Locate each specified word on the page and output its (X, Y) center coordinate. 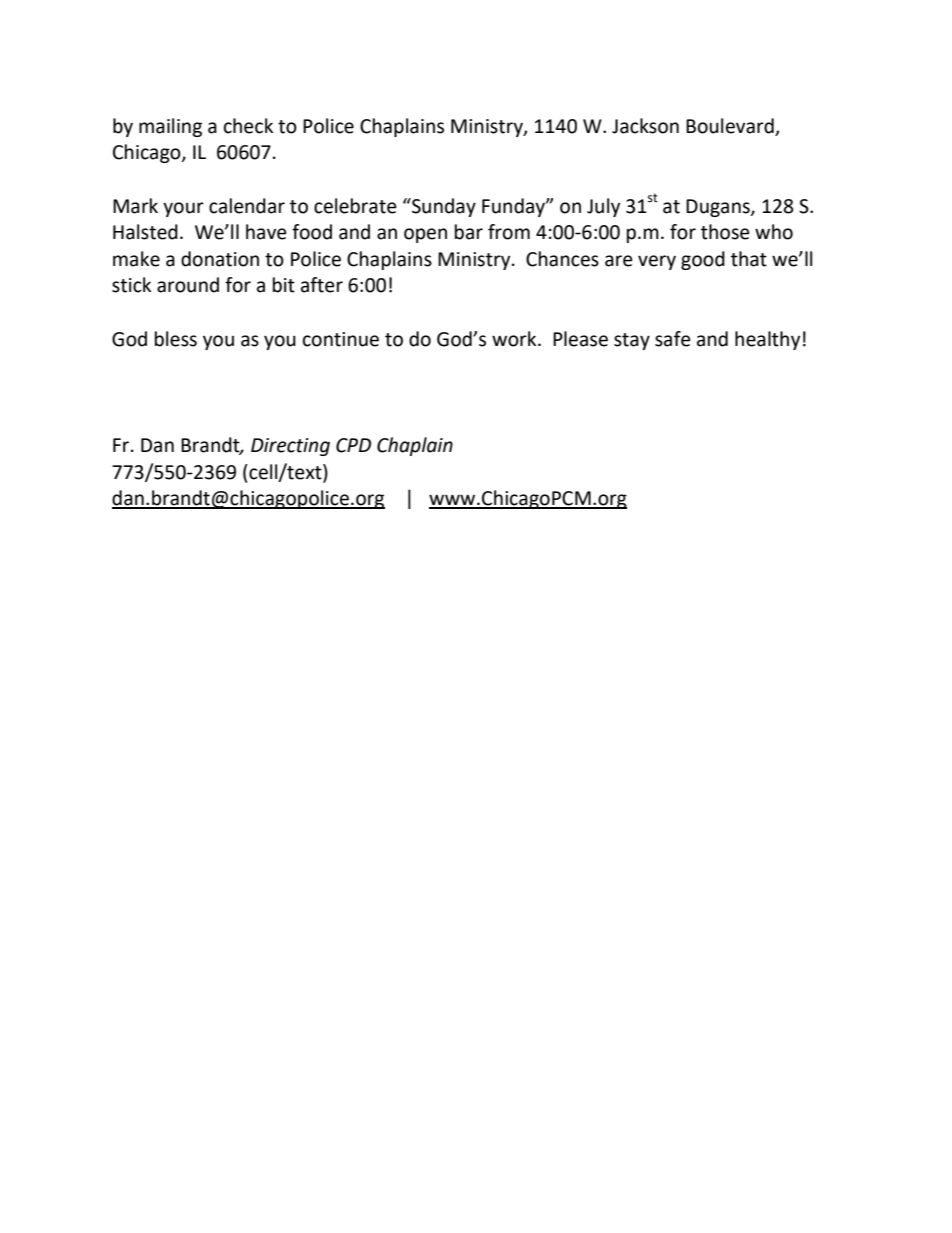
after (322, 285)
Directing (290, 447)
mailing (170, 127)
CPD (353, 445)
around (188, 285)
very (657, 262)
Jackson (645, 126)
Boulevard (730, 126)
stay (632, 341)
